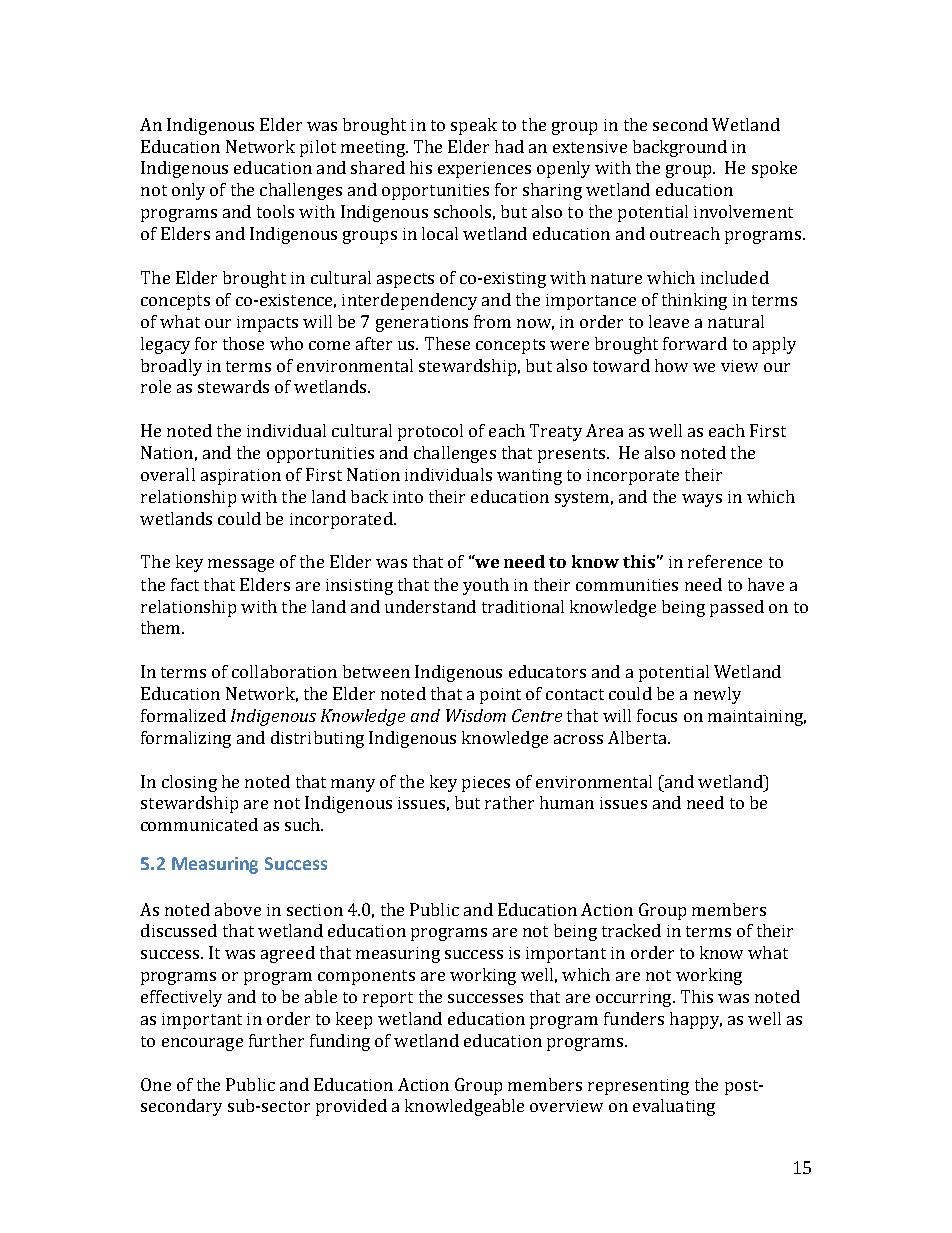 The width and height of the page is (952, 1233). Describe the element at coordinates (774, 169) in the page. I see `spoke` at that location.
